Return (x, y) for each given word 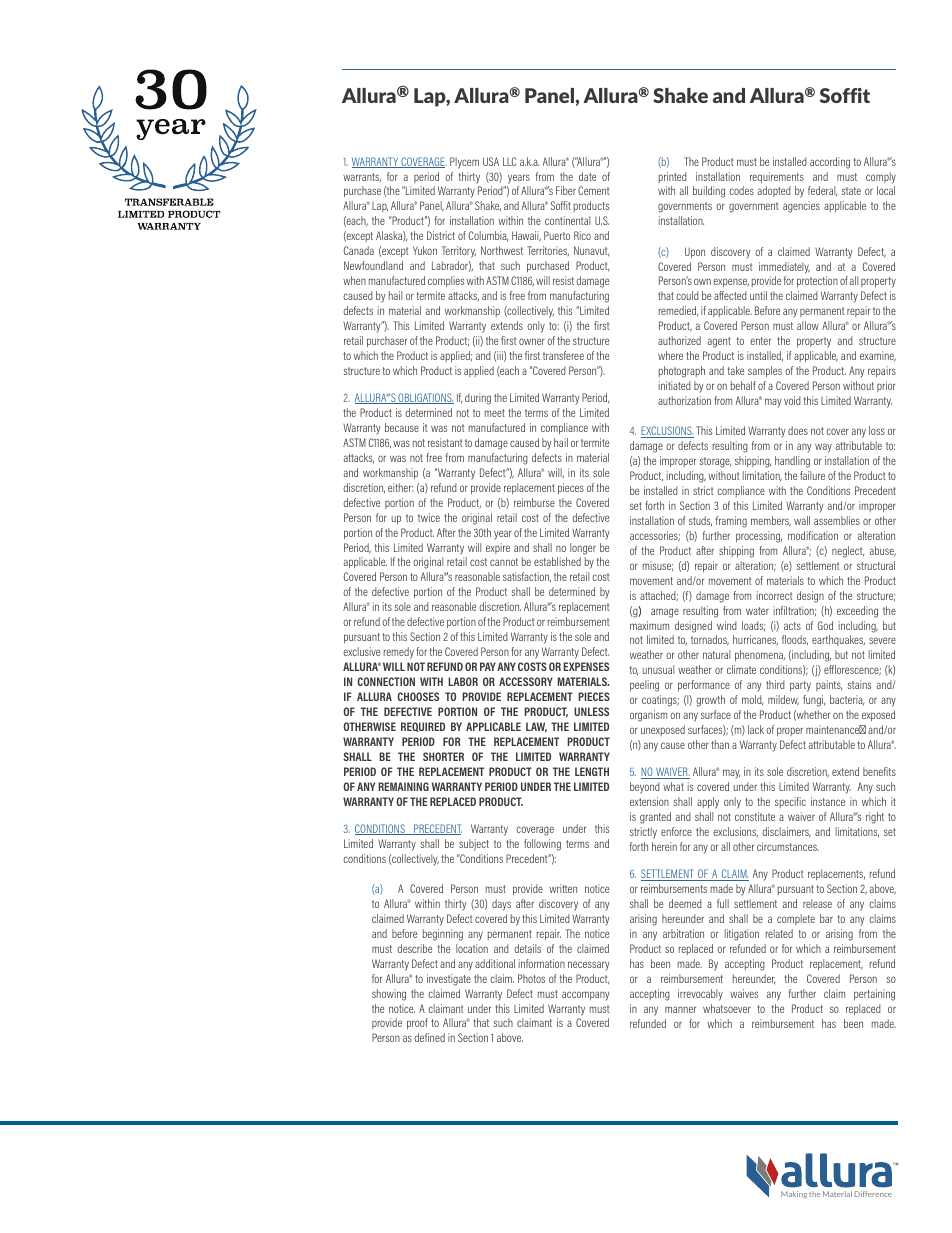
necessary (588, 965)
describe (414, 948)
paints (829, 685)
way (823, 448)
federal (822, 191)
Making (794, 1195)
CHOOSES (418, 696)
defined (429, 1037)
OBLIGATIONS (425, 398)
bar (826, 918)
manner (680, 1009)
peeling (644, 686)
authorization (684, 400)
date (587, 176)
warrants (362, 177)
